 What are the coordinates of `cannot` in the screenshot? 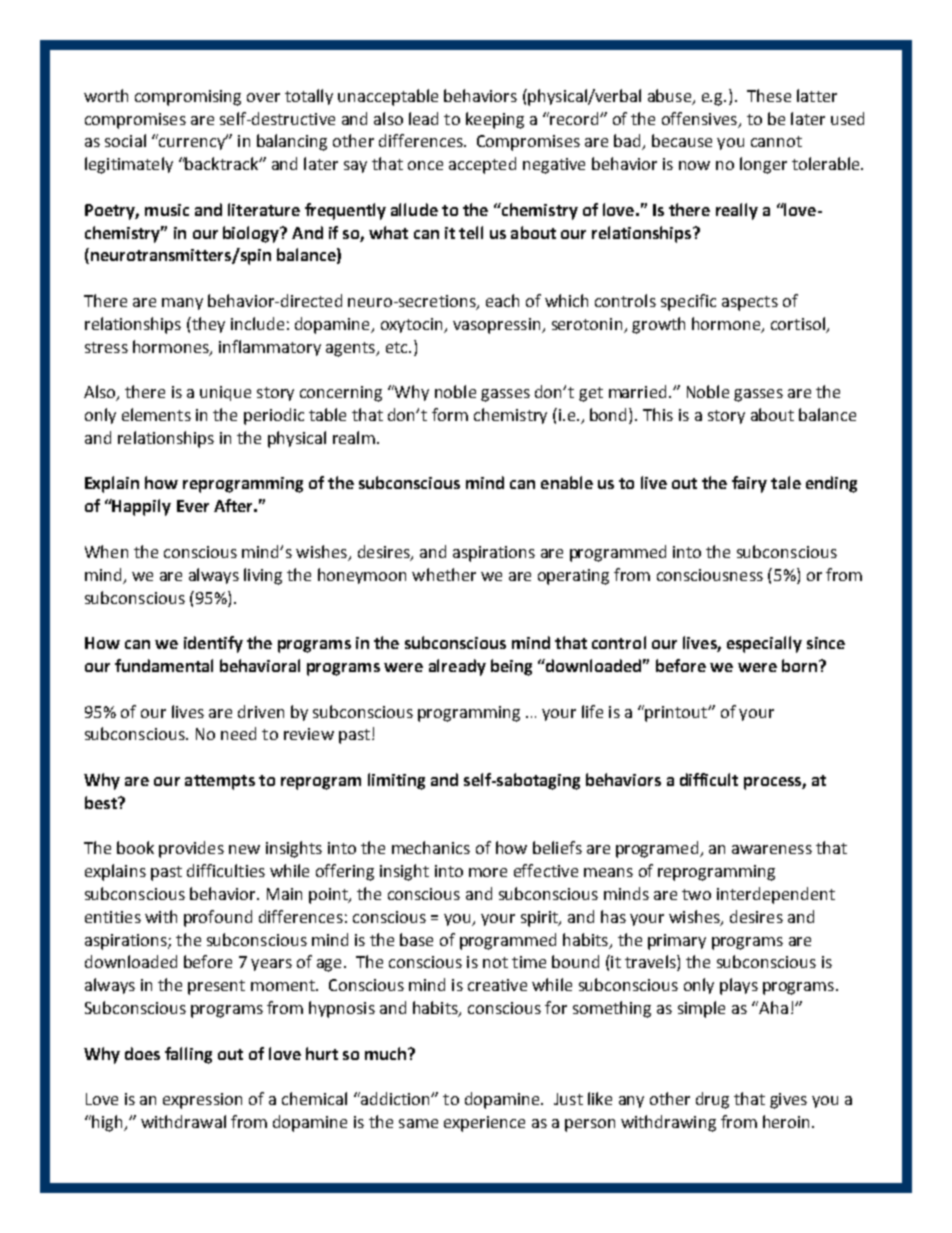 It's located at (776, 141).
